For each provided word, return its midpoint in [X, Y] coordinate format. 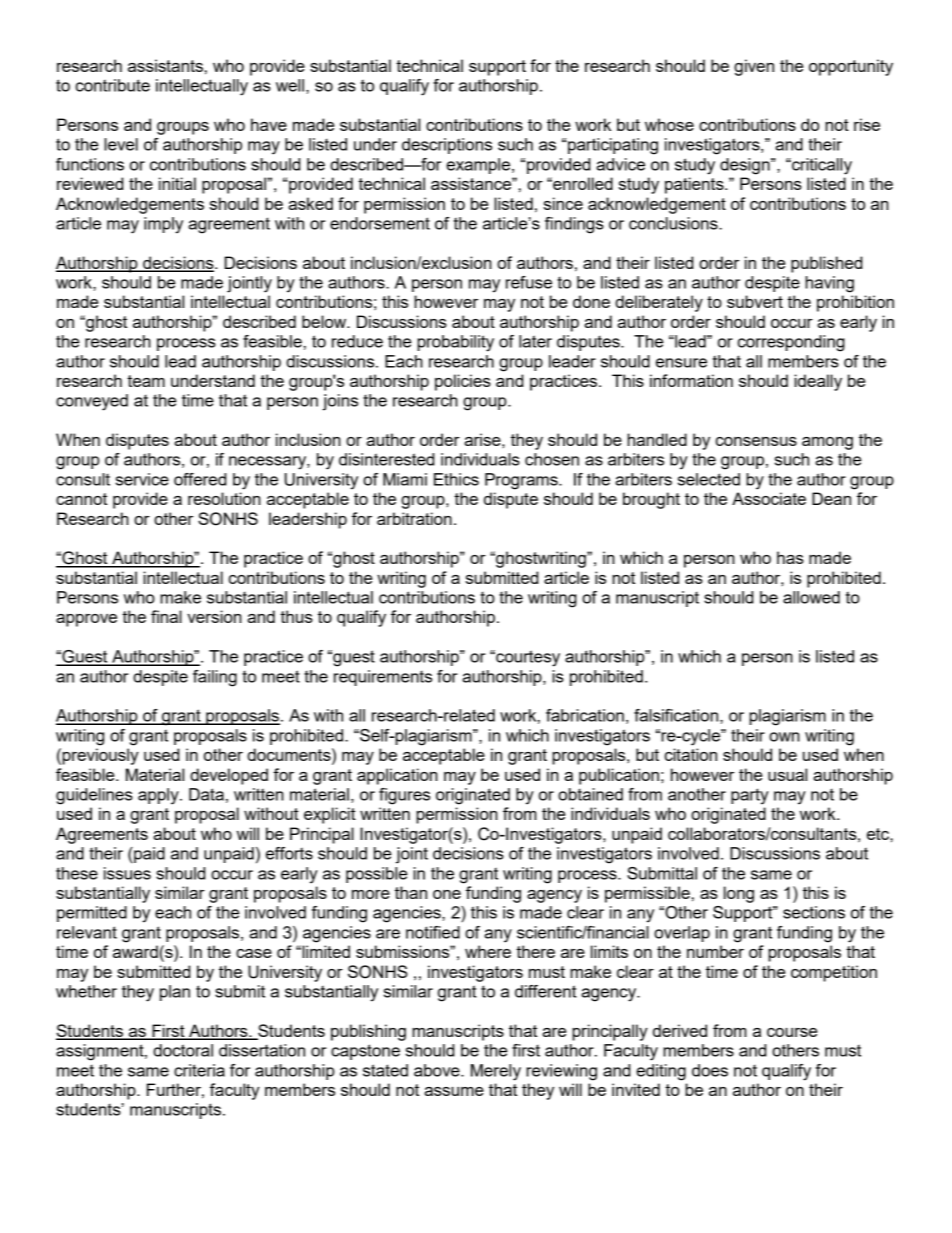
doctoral [183, 1050]
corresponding [791, 343]
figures [404, 796]
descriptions [447, 146]
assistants [165, 65]
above [438, 1070]
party [750, 796]
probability [455, 343]
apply [159, 796]
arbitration [414, 518]
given [754, 67]
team [146, 381]
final [166, 616]
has [790, 557]
